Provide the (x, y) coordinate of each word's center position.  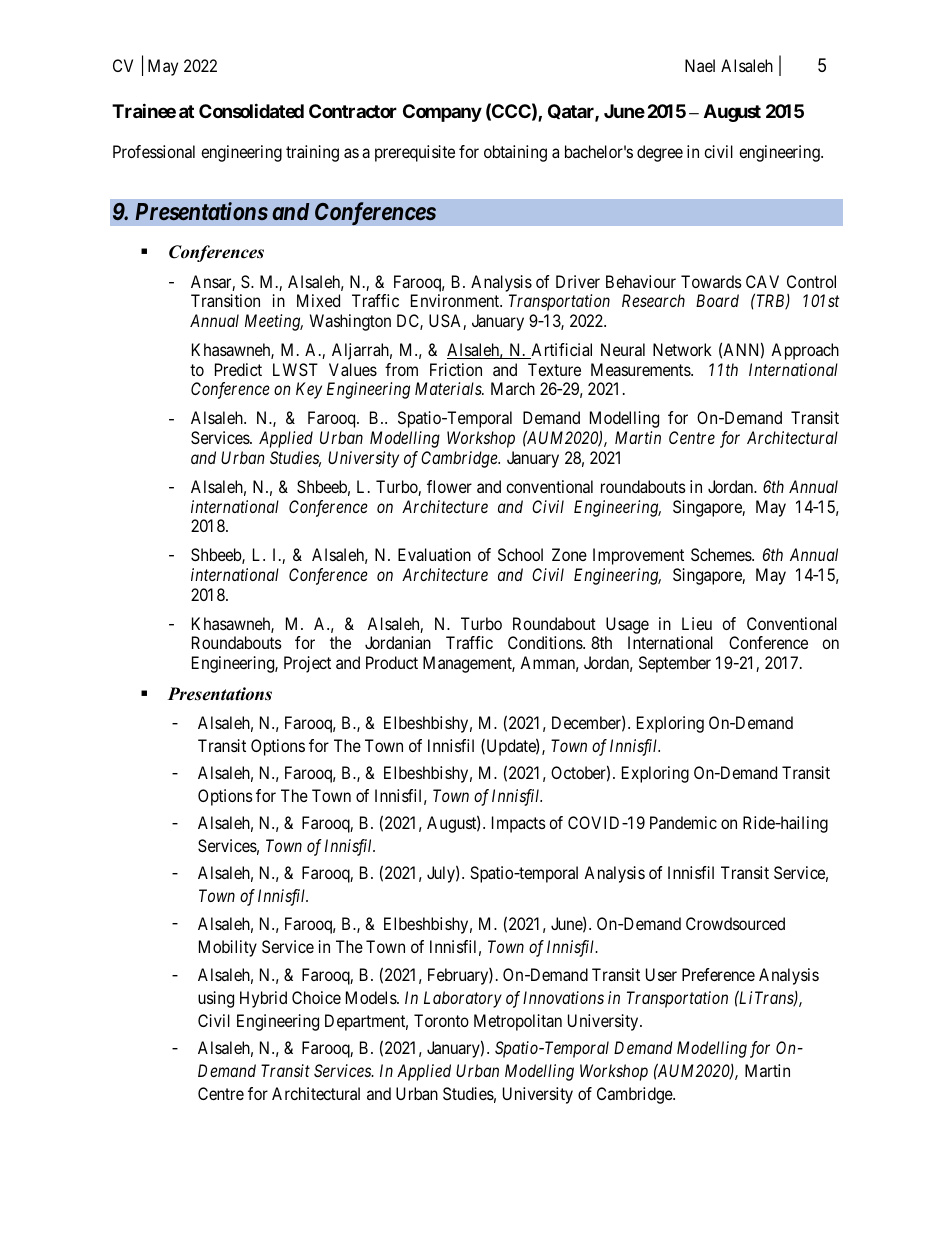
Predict (238, 369)
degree (660, 153)
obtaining (515, 153)
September (675, 664)
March (513, 388)
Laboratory (463, 999)
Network (682, 349)
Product (392, 662)
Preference (718, 974)
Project (307, 664)
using (216, 999)
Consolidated (251, 110)
